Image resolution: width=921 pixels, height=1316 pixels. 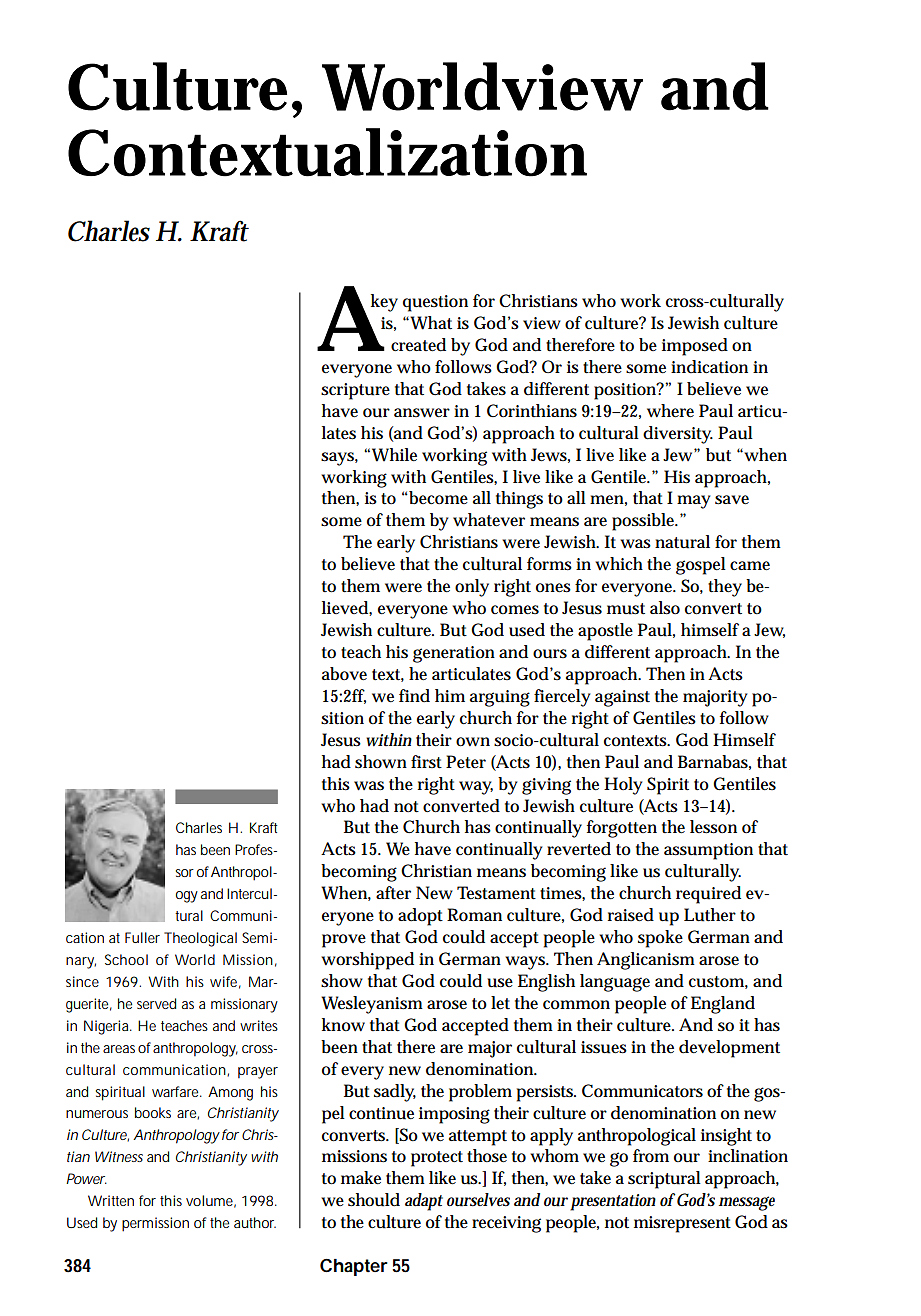 I want to click on Written, so click(x=111, y=1200).
